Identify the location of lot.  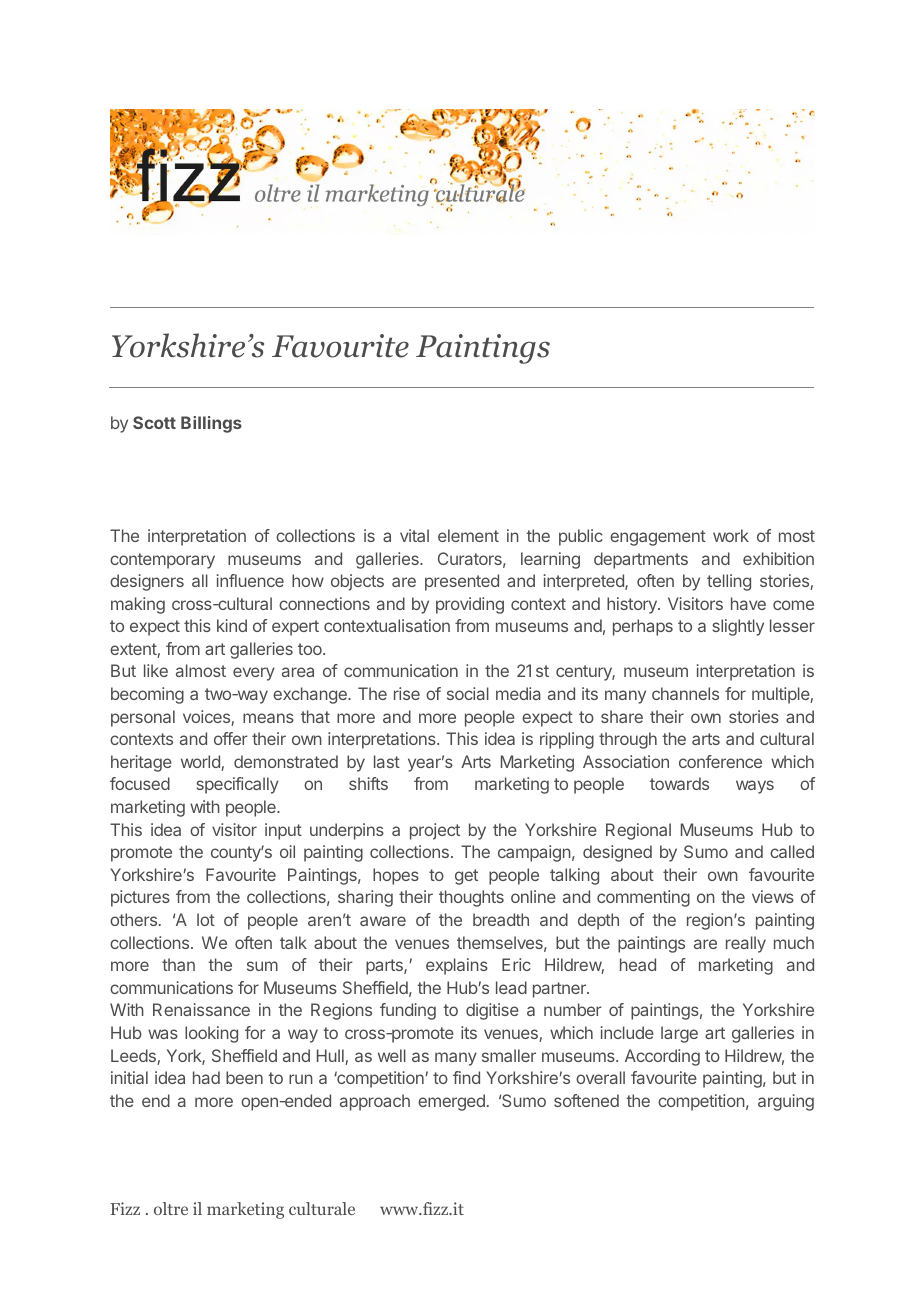
(206, 919).
